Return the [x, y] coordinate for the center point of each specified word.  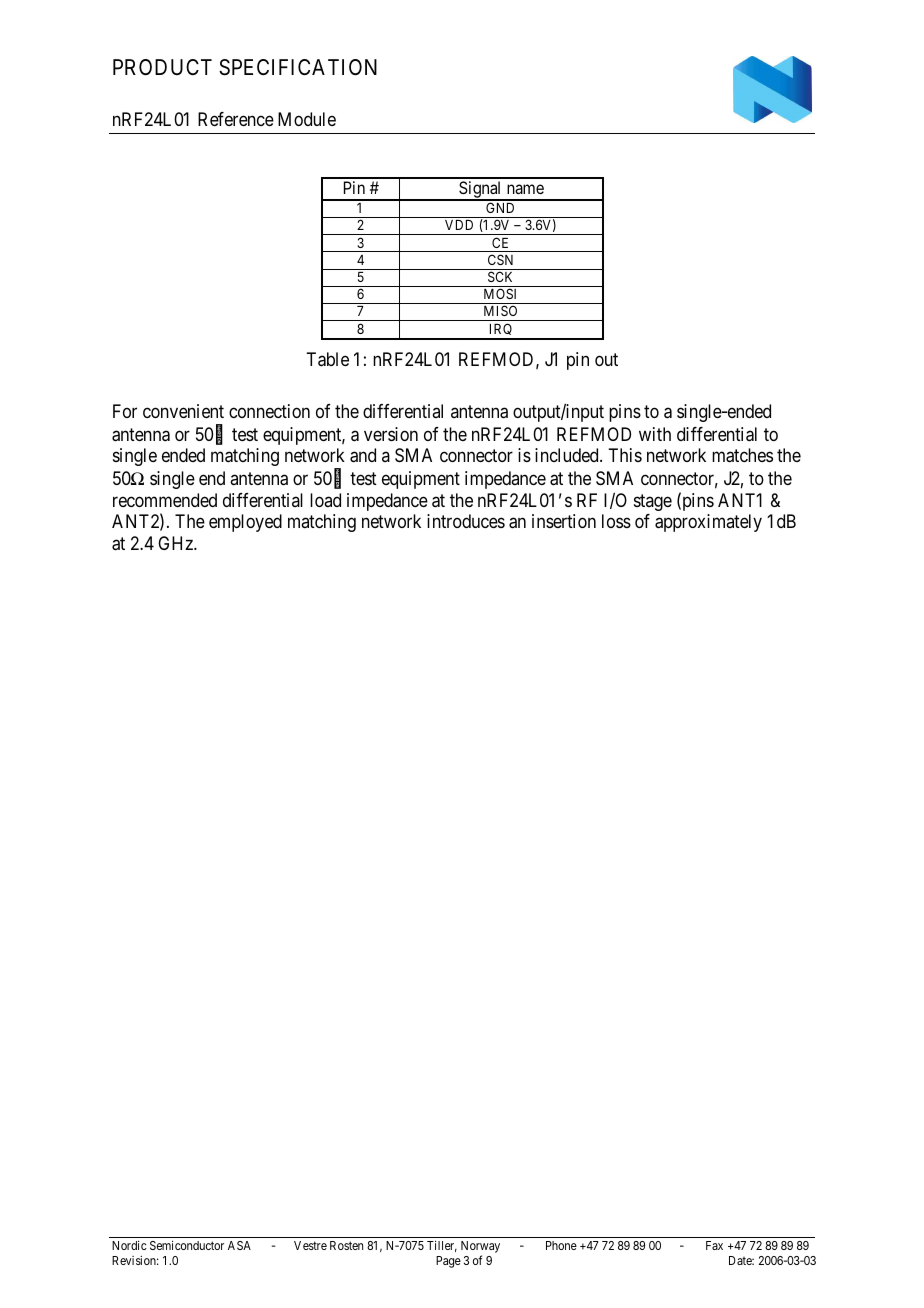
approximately [708, 523]
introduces [466, 521]
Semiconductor [187, 1245]
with [655, 434]
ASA [239, 1245]
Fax [714, 1245]
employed [245, 523]
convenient [183, 411]
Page [448, 1262]
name [525, 189]
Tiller [442, 1246]
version [391, 434]
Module [307, 119]
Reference [236, 119]
